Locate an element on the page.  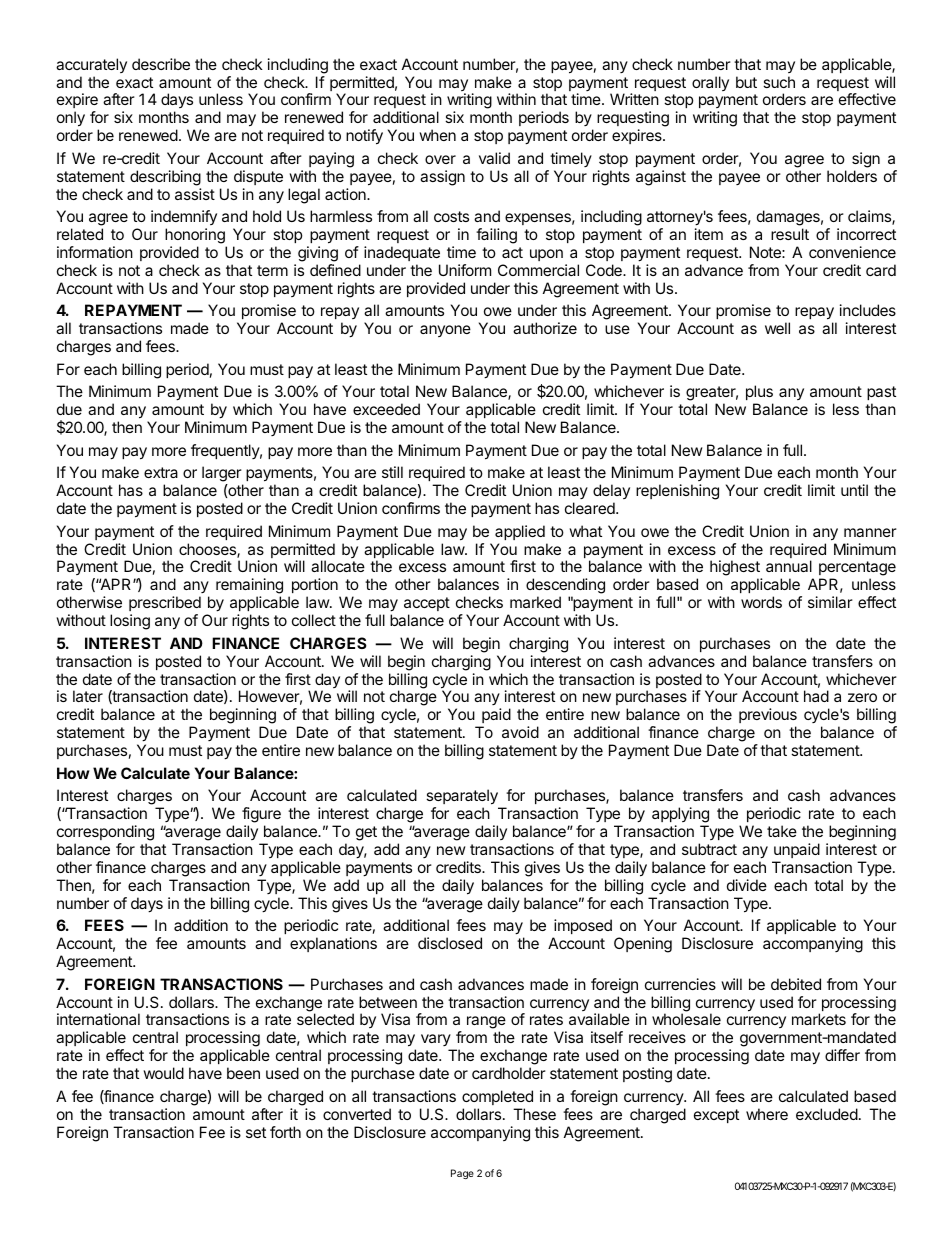
such is located at coordinates (779, 82).
